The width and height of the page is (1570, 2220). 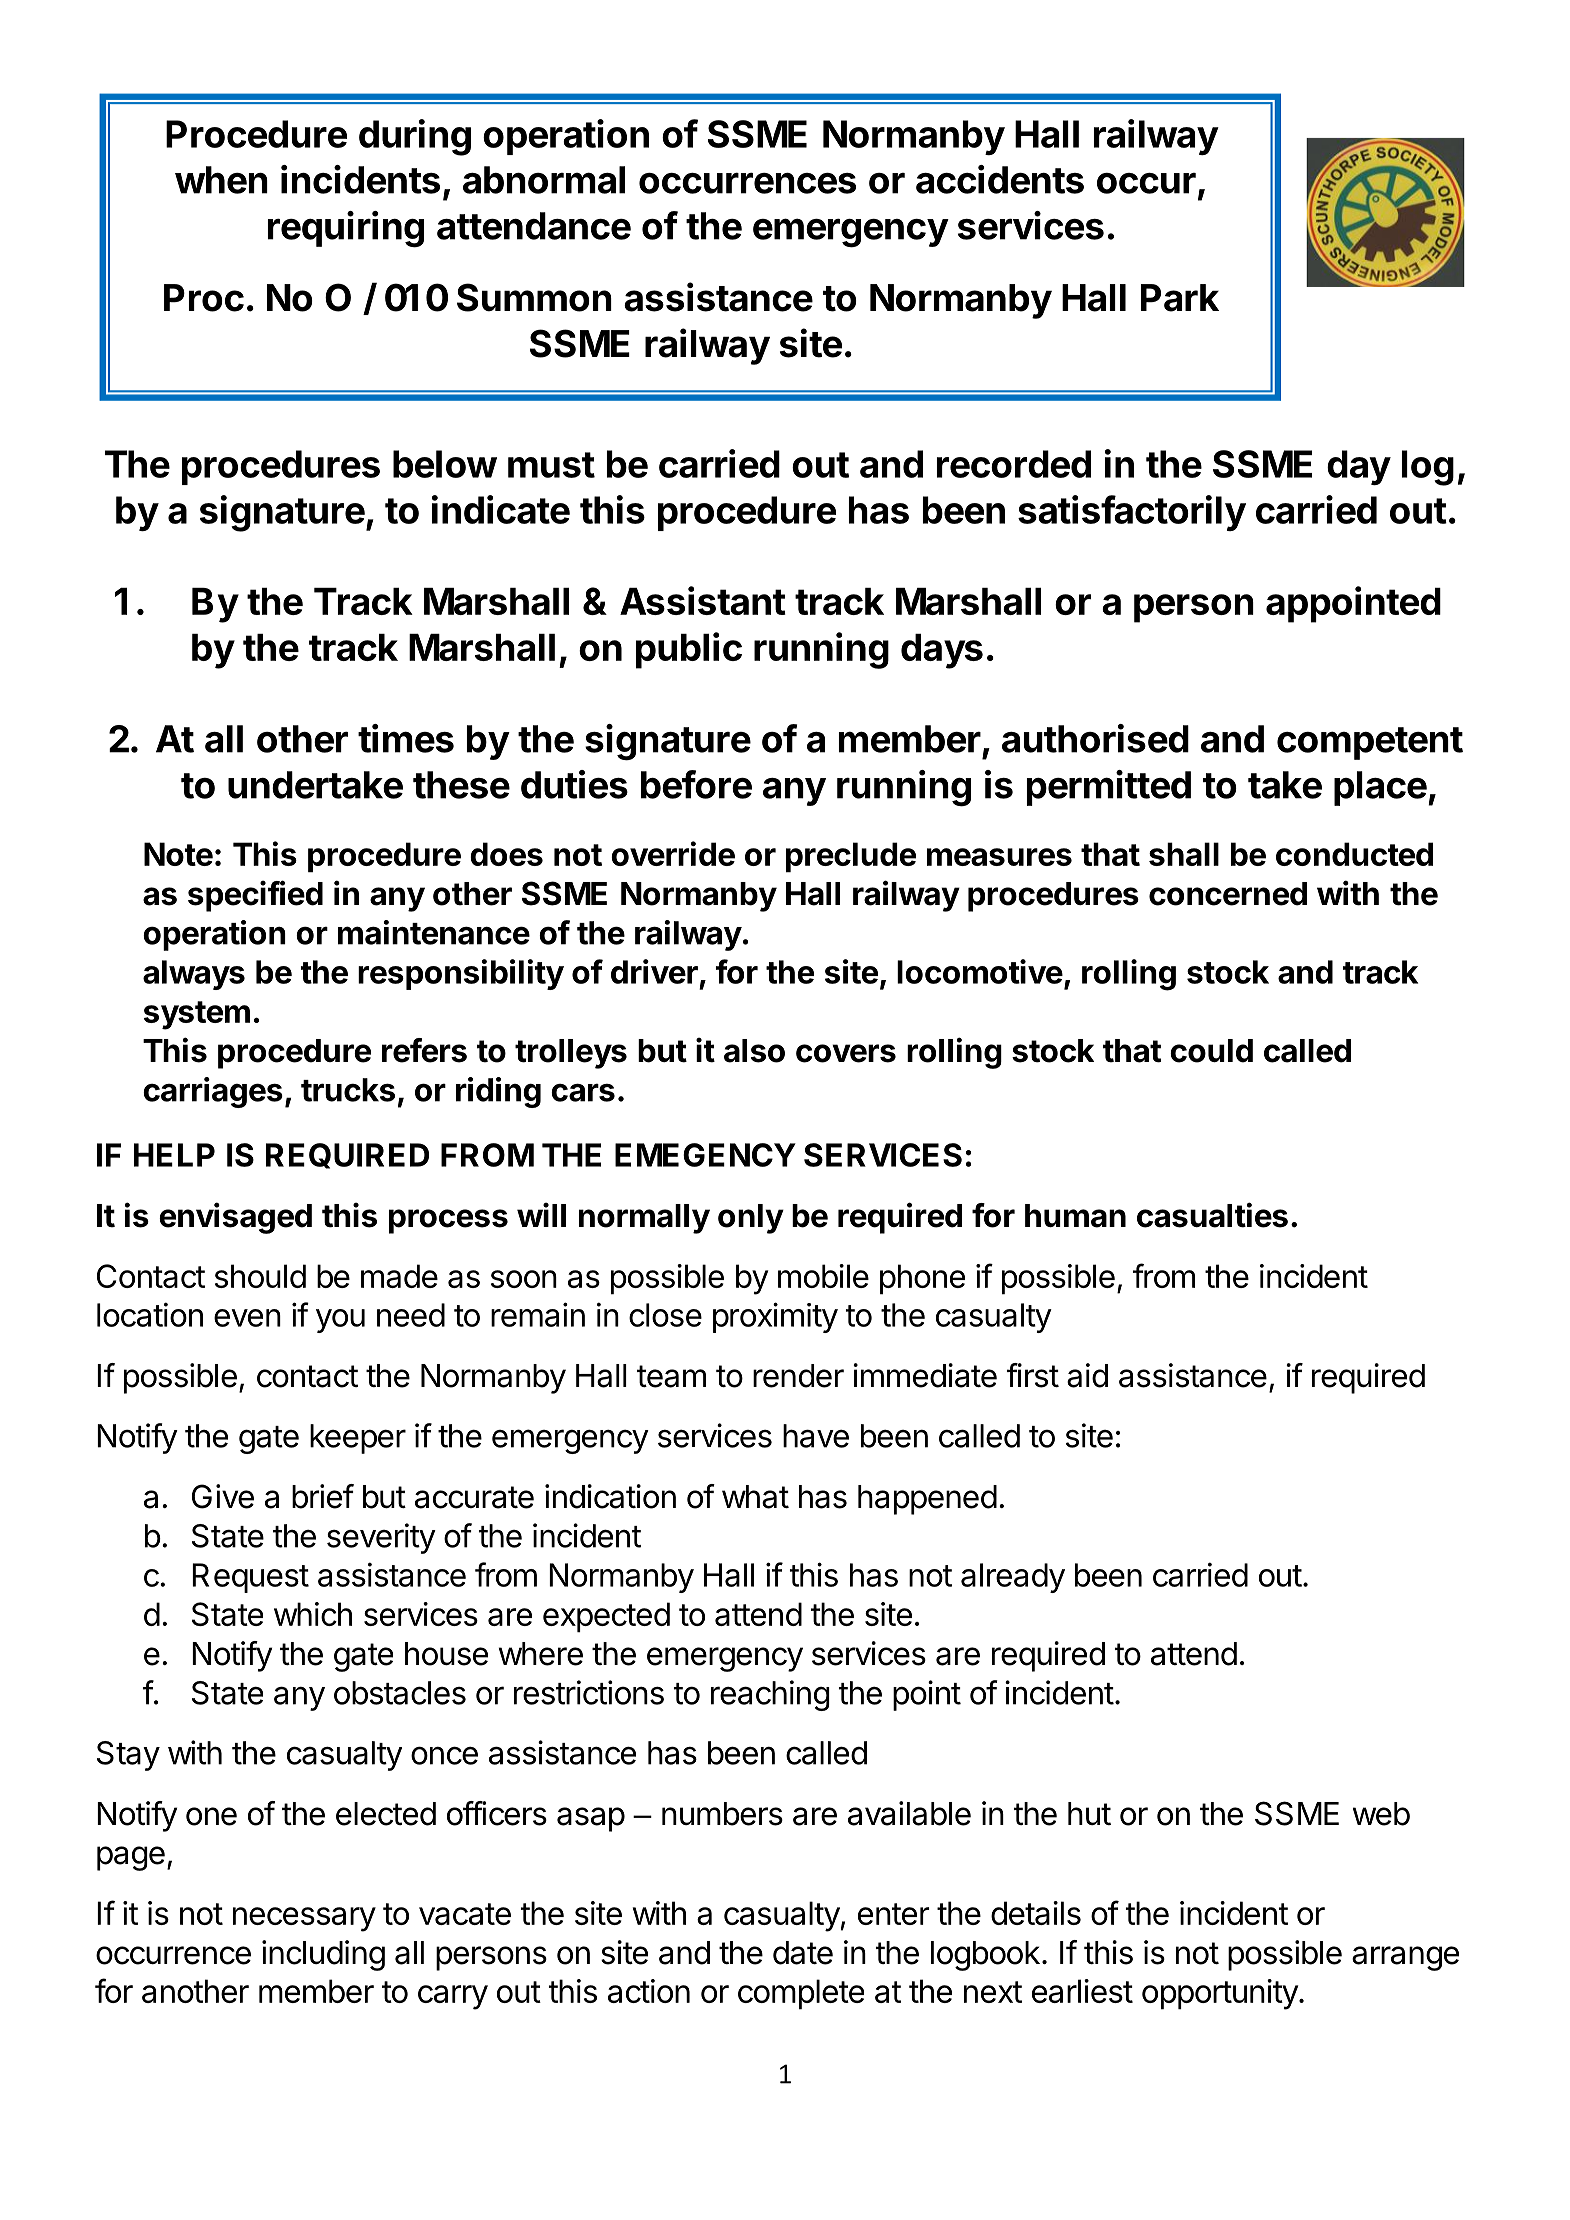 What do you see at coordinates (255, 896) in the page?
I see `specified` at bounding box center [255, 896].
